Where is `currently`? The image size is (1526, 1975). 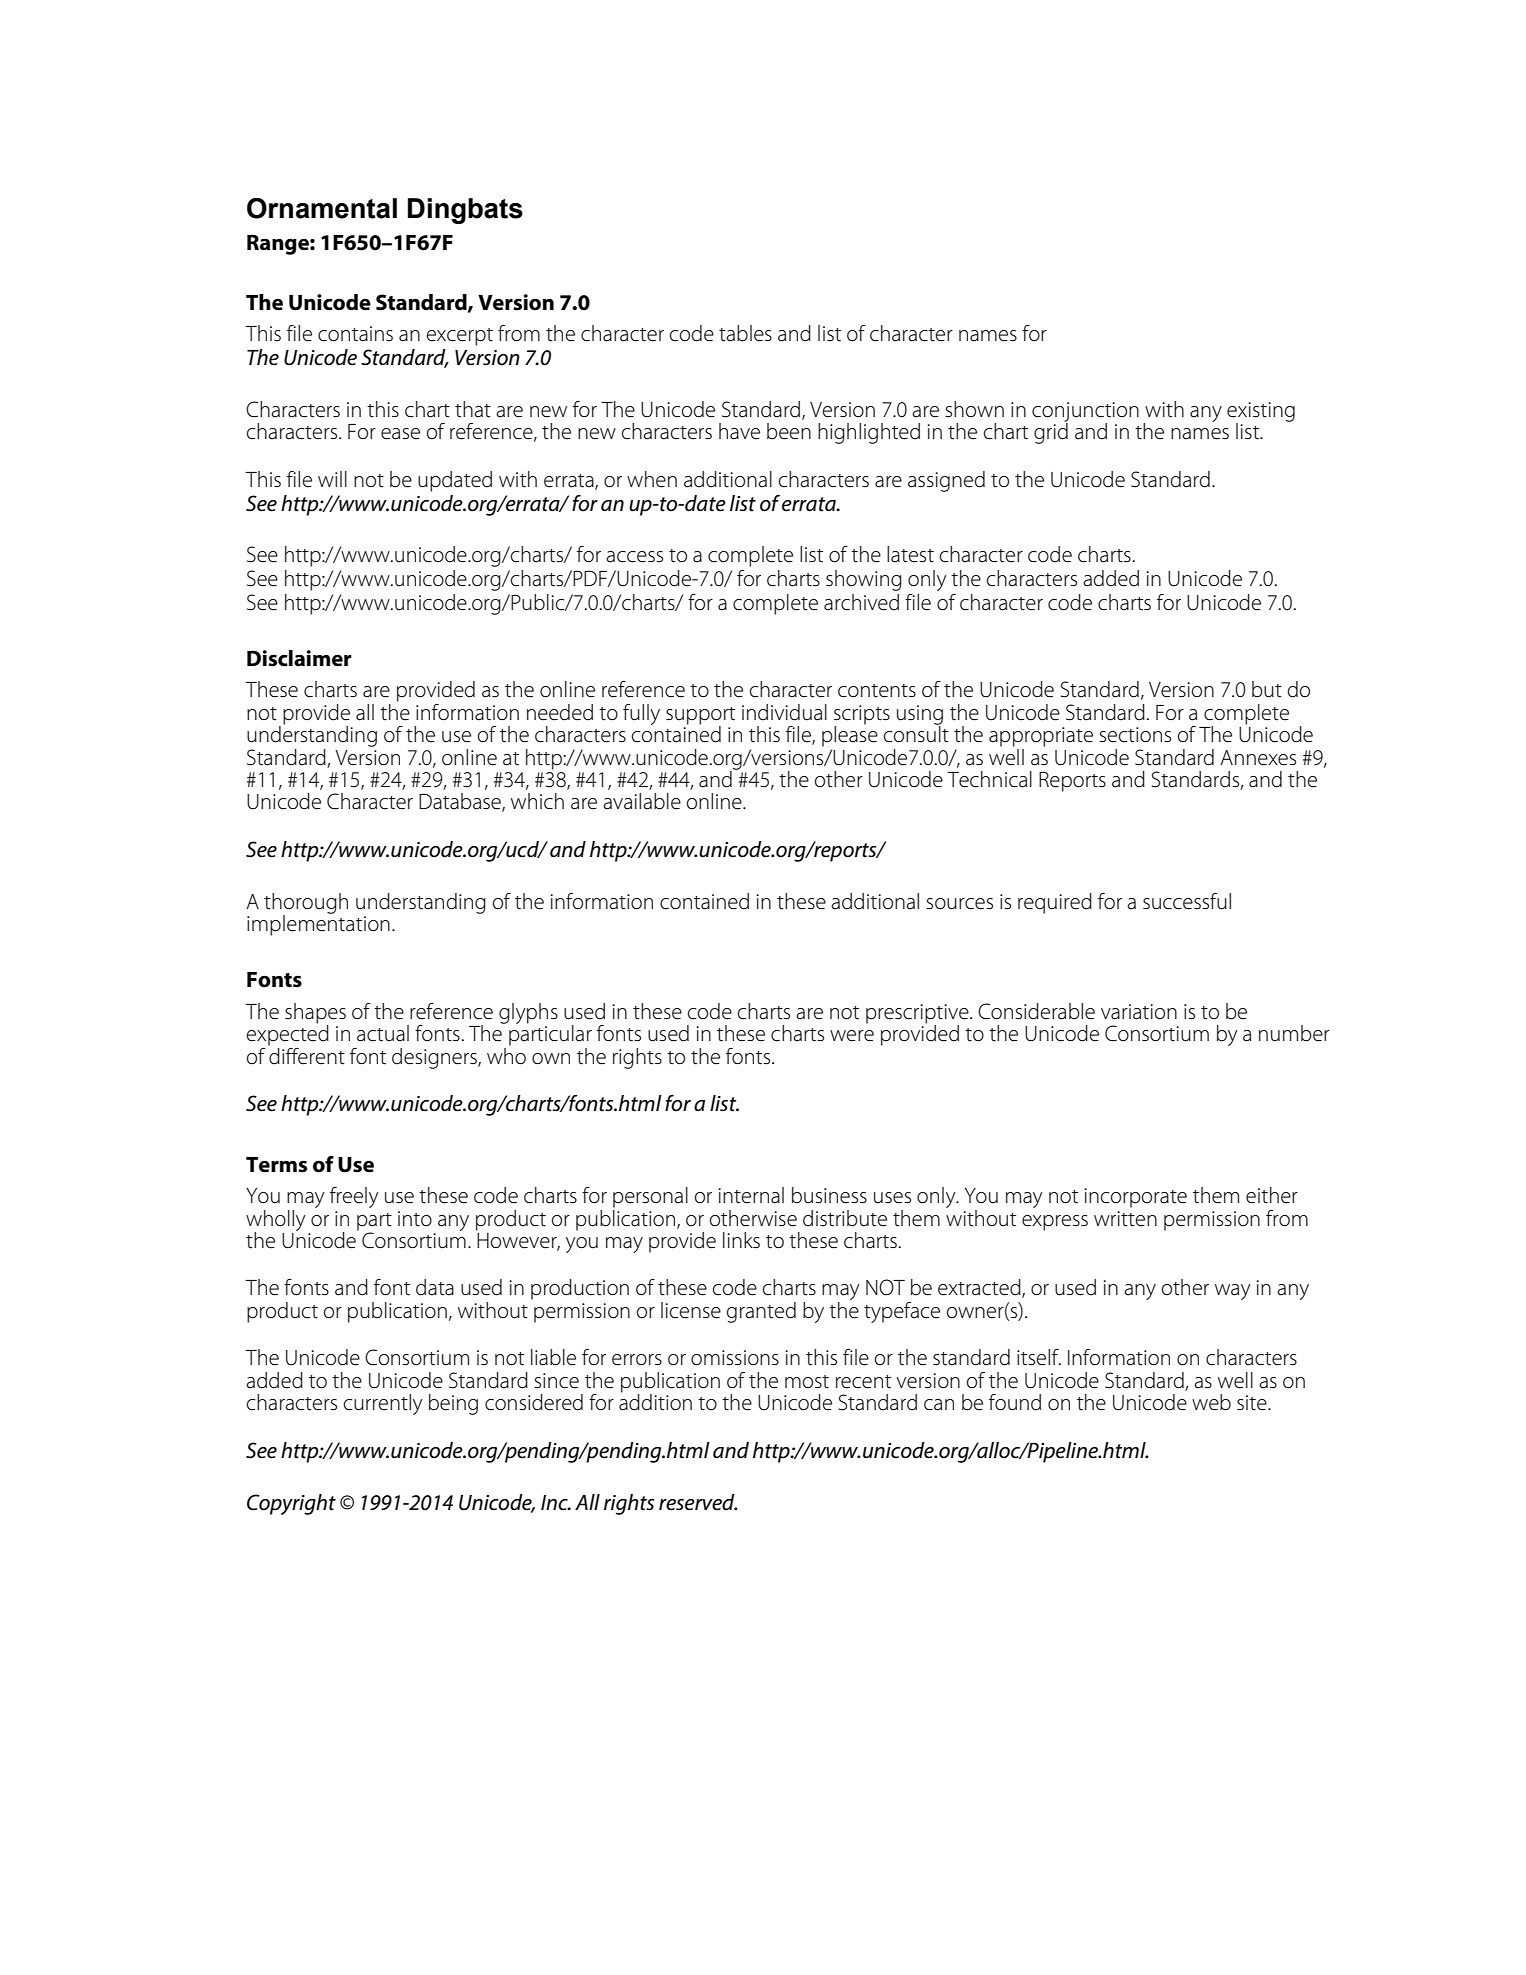 currently is located at coordinates (383, 1404).
